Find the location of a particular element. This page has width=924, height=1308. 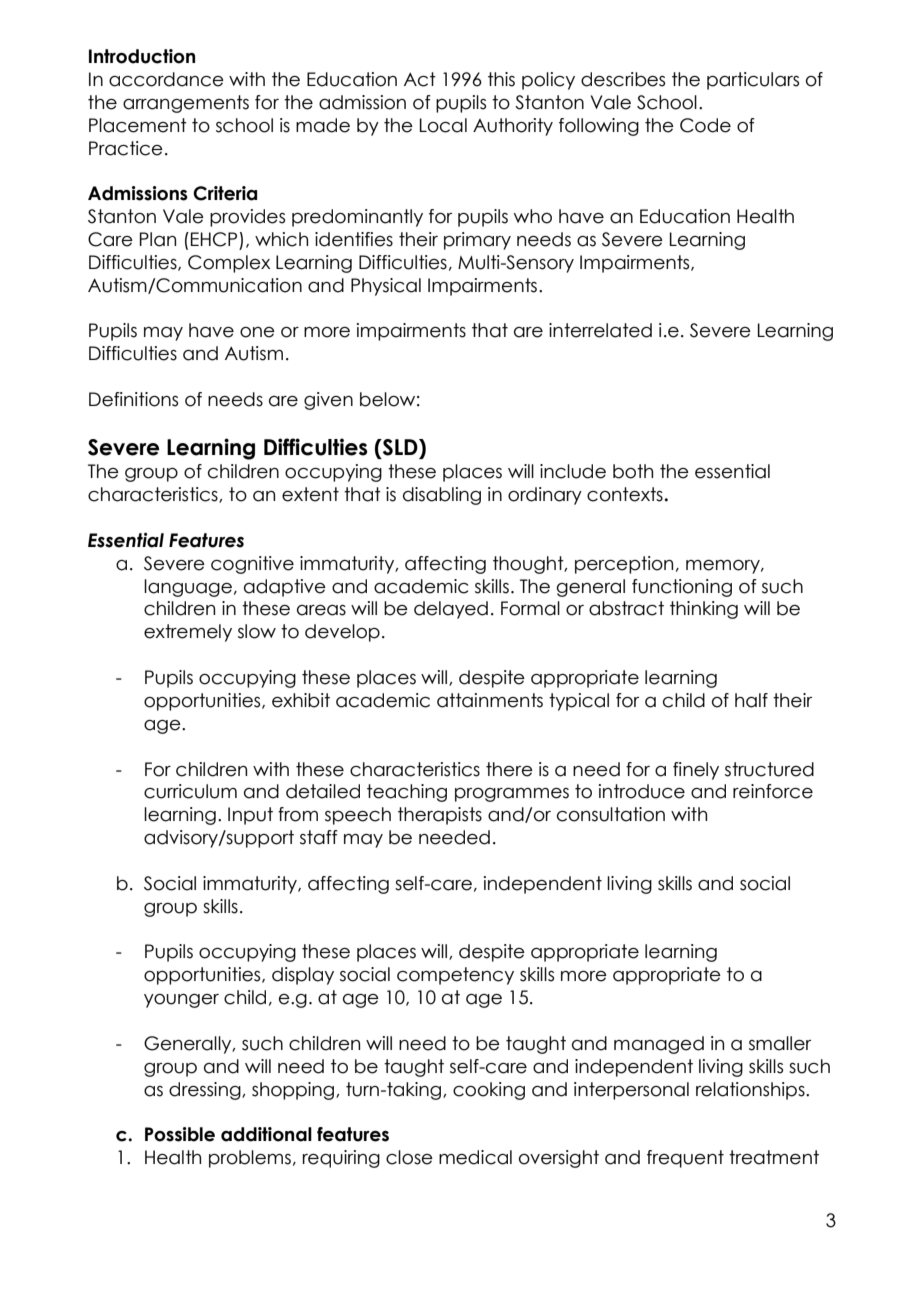

curriculum is located at coordinates (190, 791).
